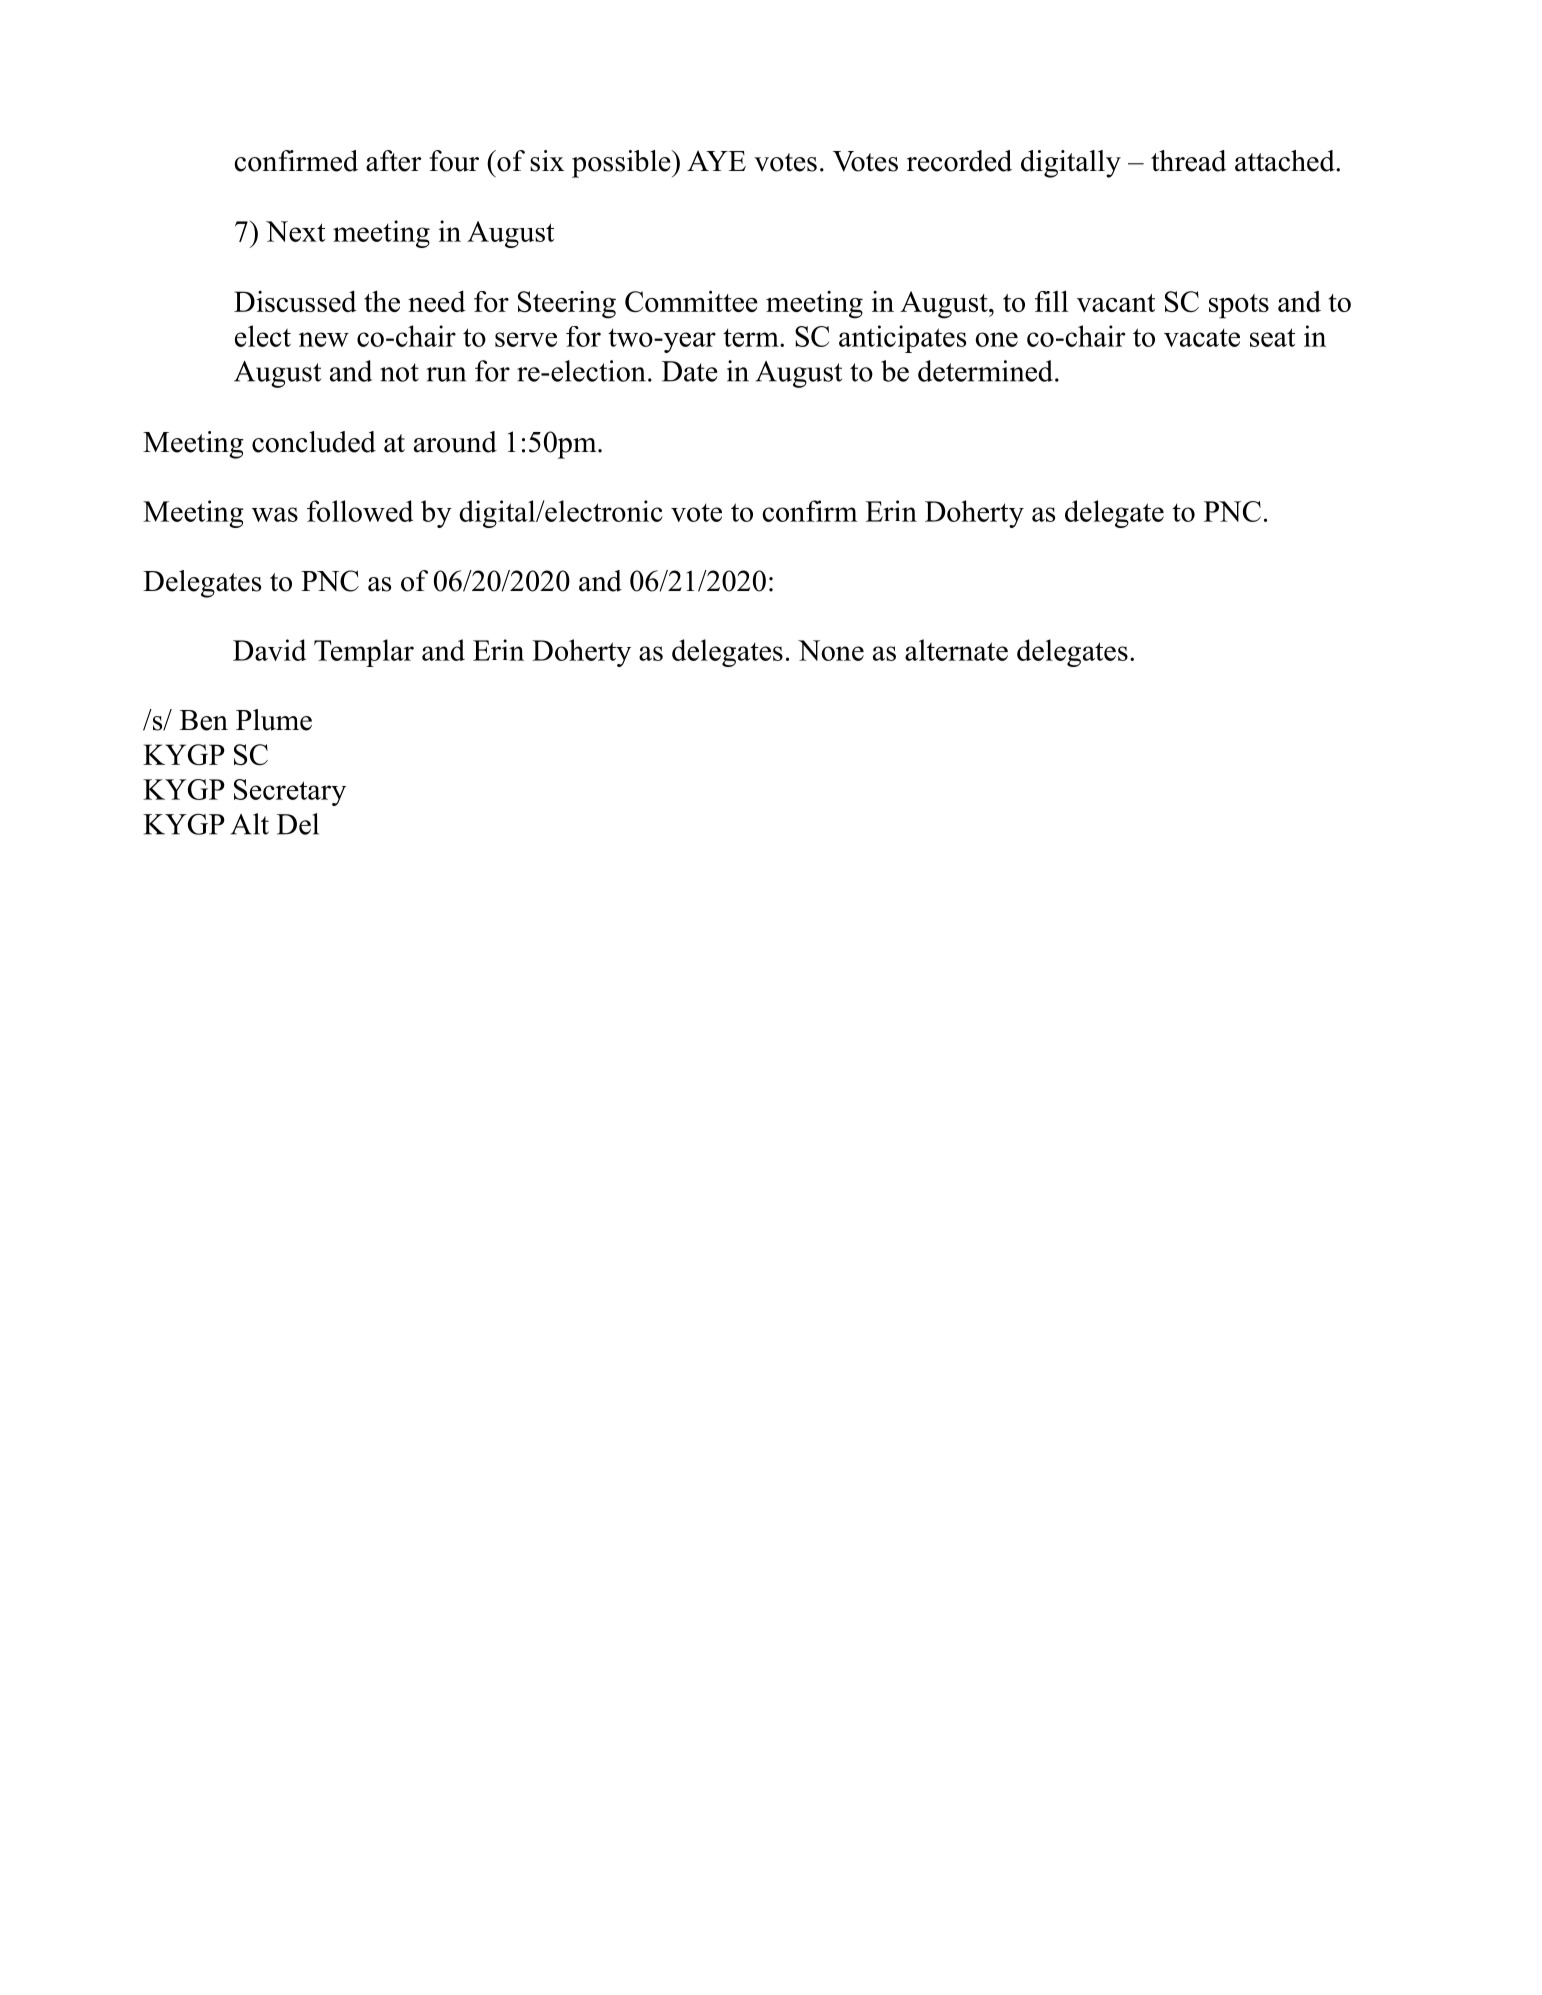 This page has height=1995, width=1542. I want to click on was, so click(275, 514).
